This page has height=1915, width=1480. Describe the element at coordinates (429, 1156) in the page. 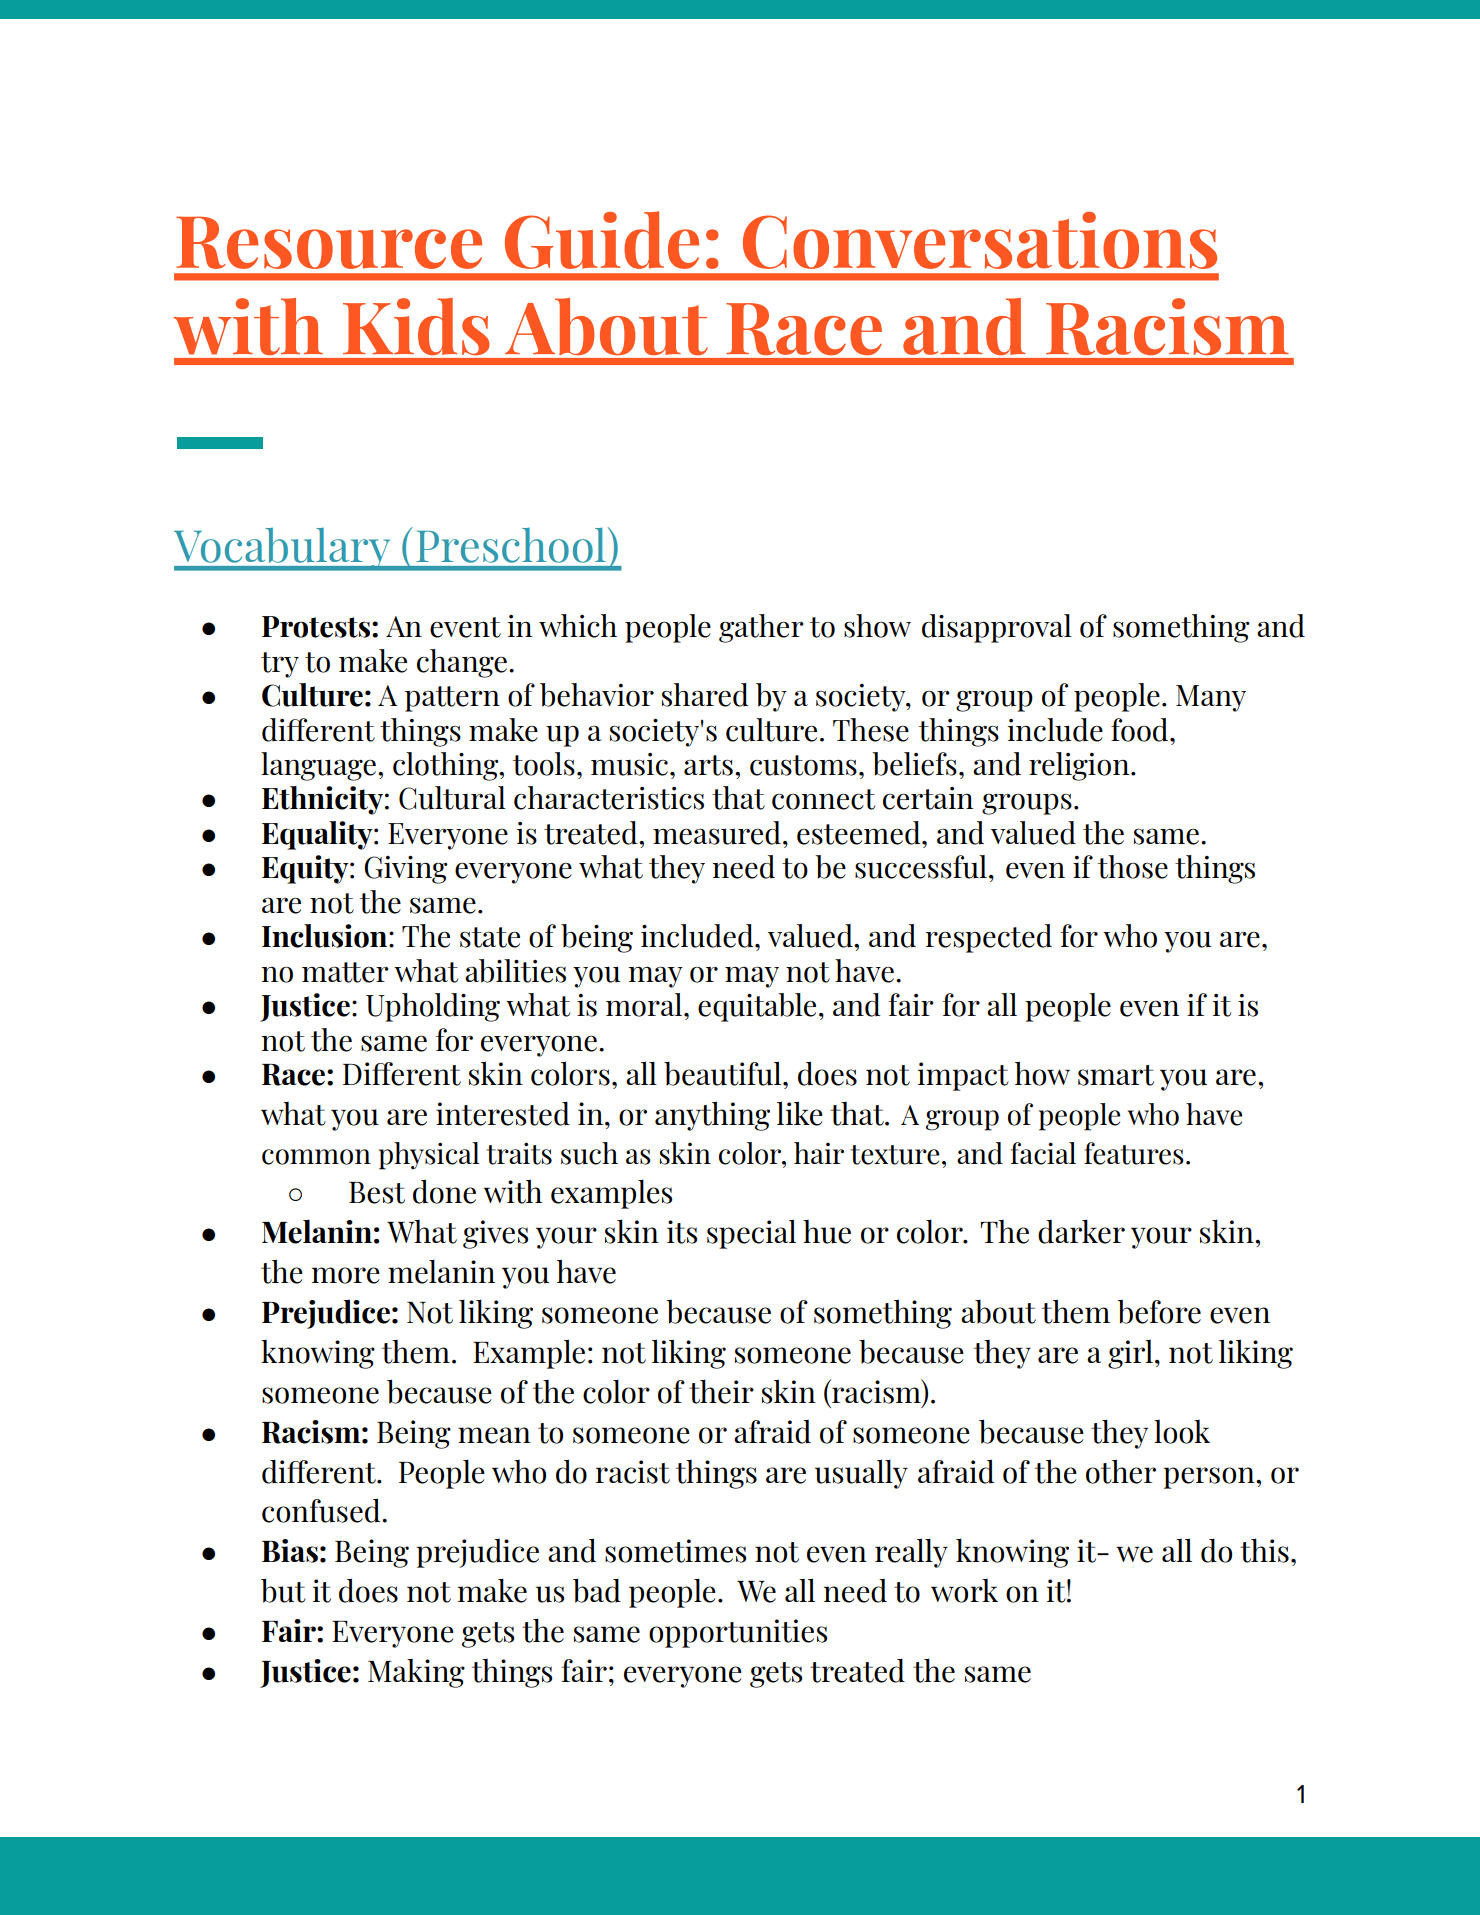

I see `physical` at that location.
